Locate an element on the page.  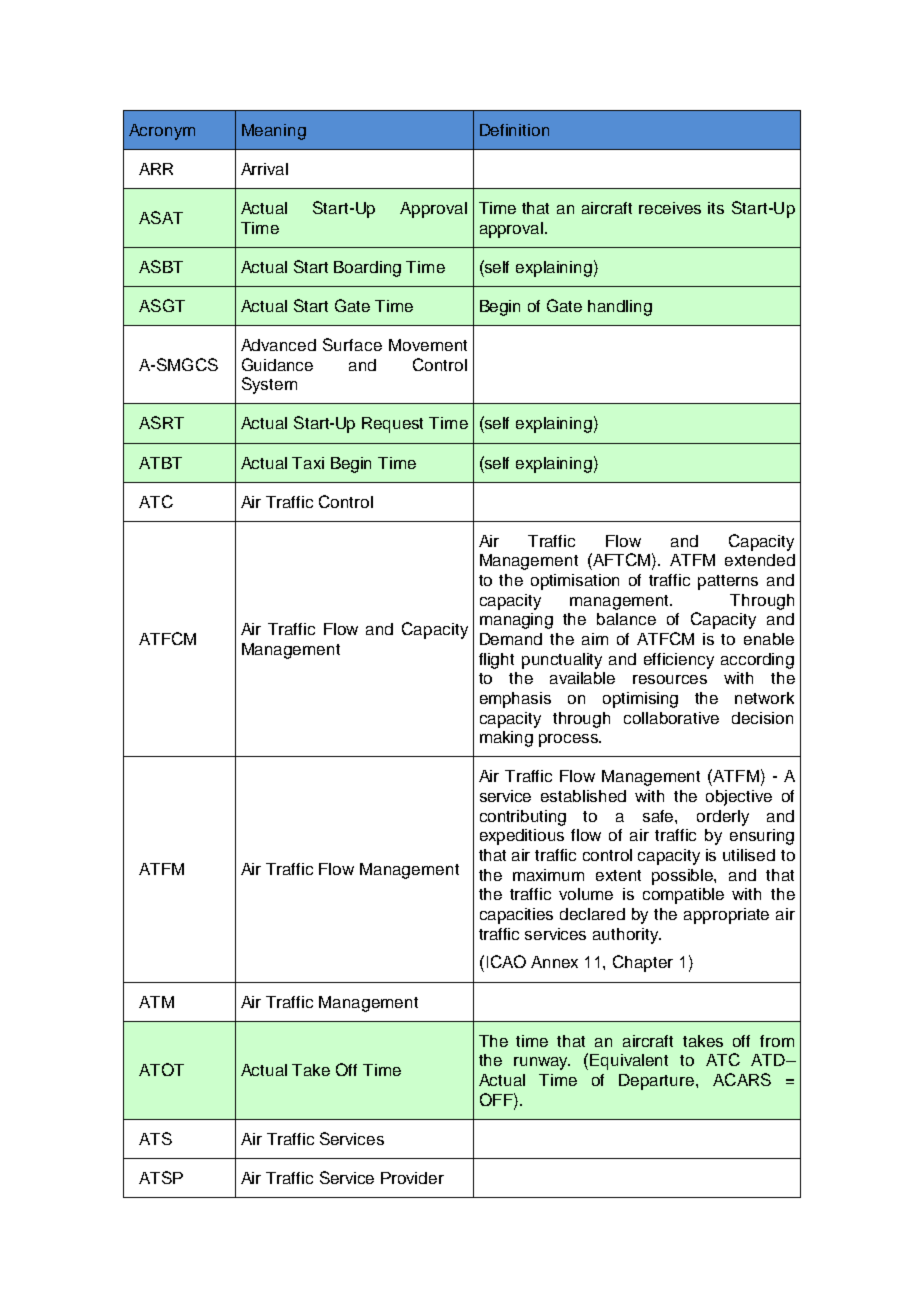
Provider is located at coordinates (412, 1178).
